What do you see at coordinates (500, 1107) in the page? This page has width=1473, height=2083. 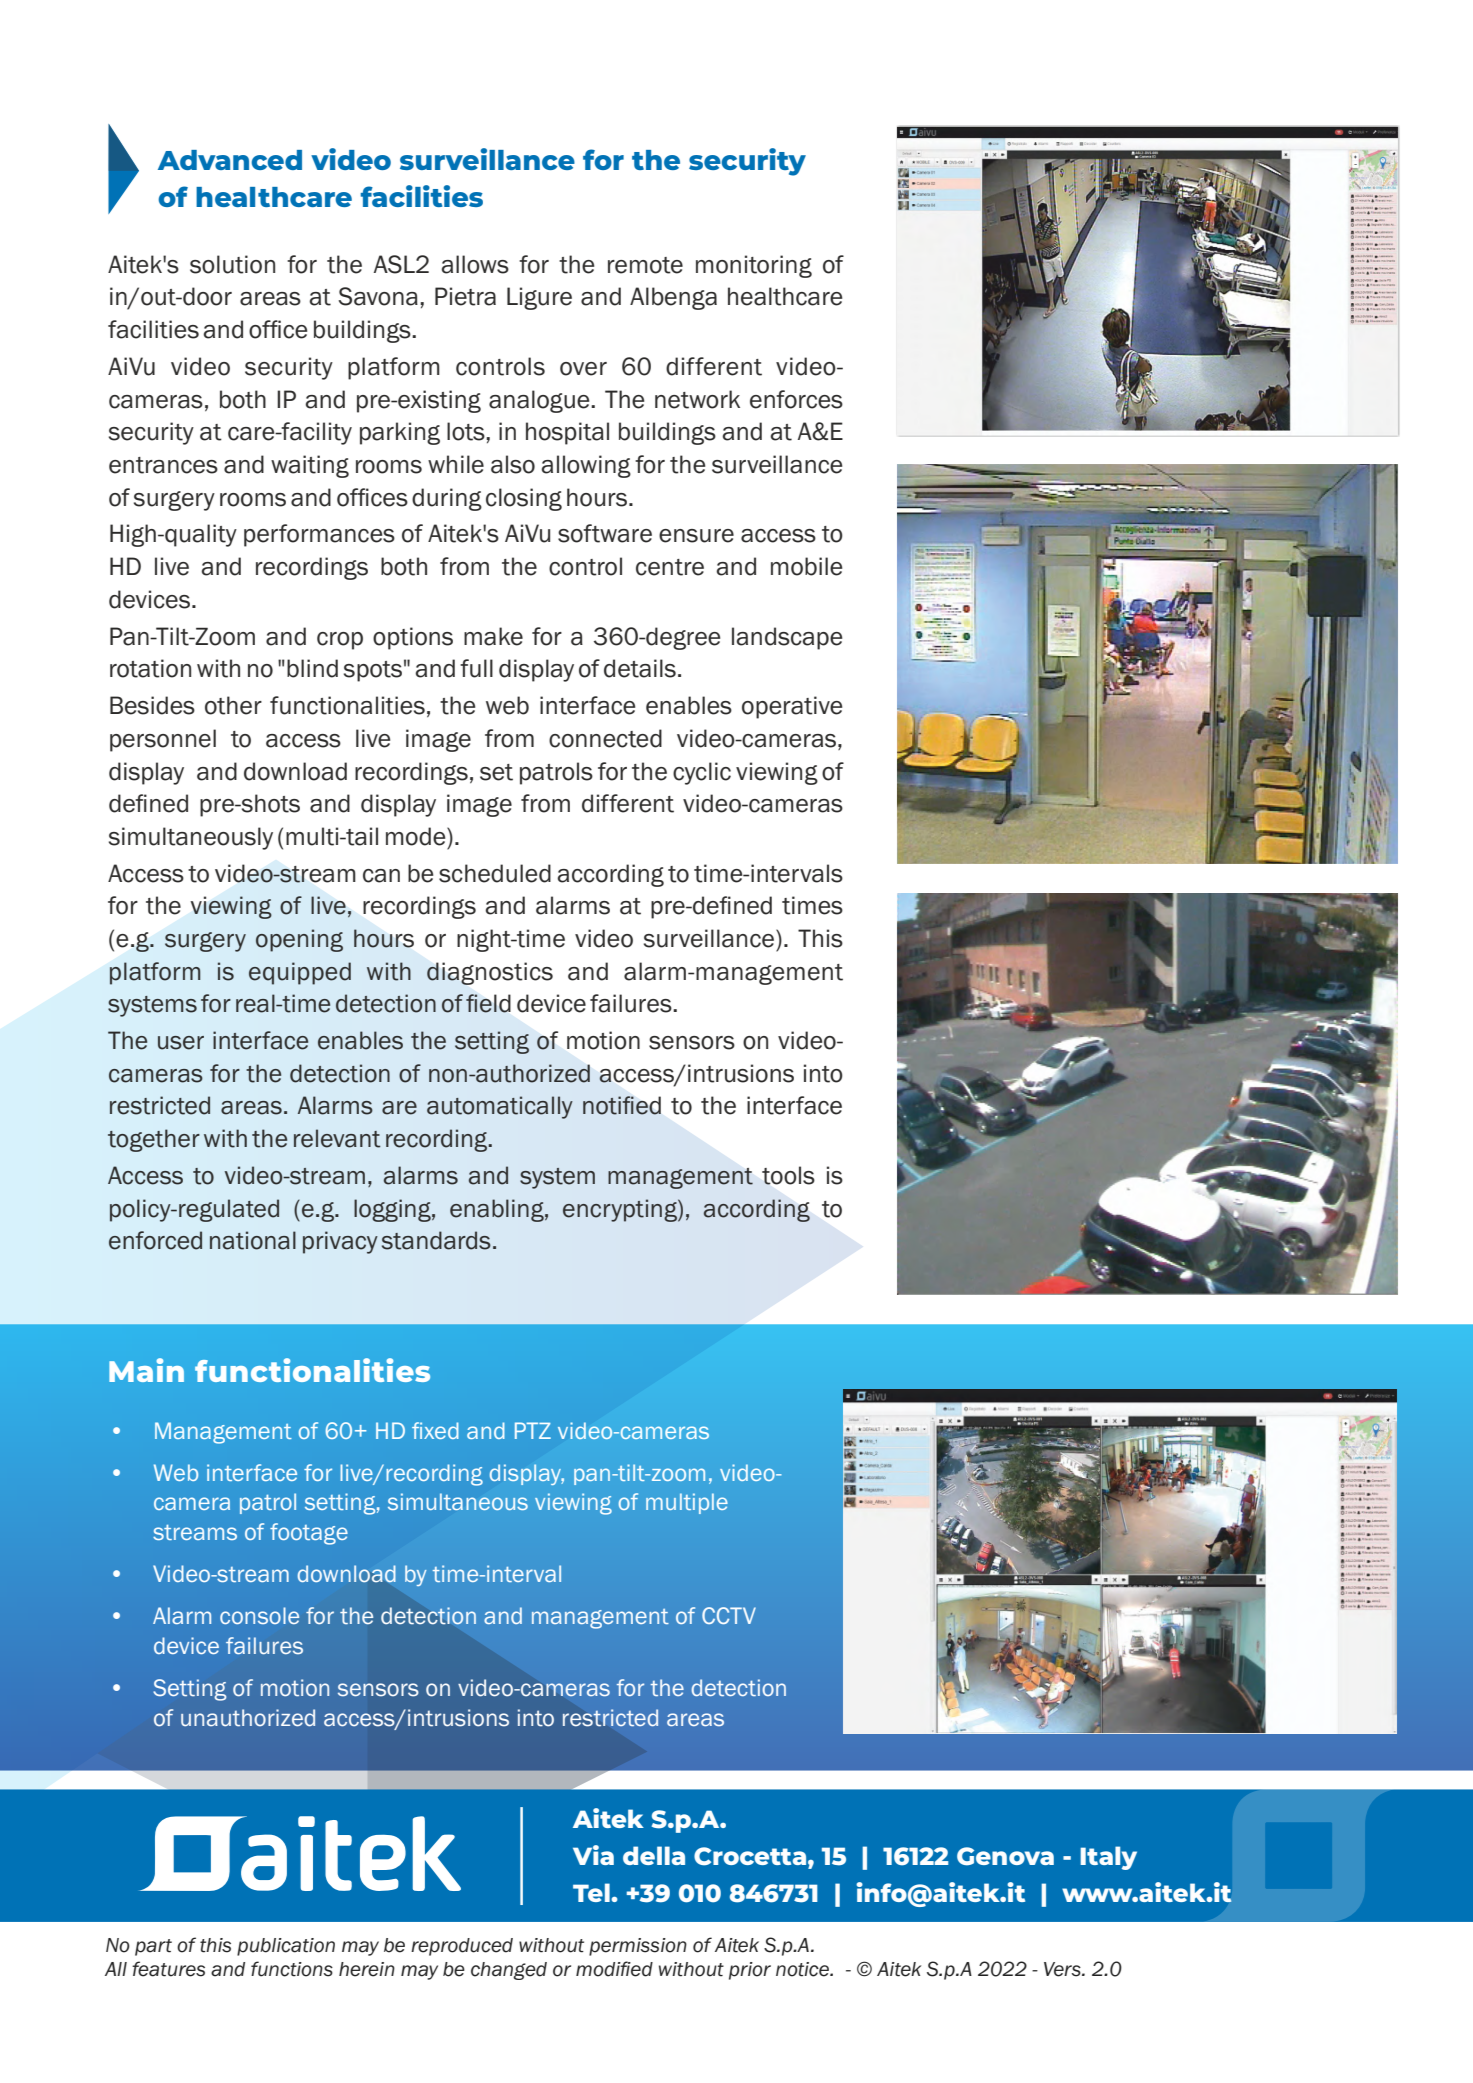 I see `automatically` at bounding box center [500, 1107].
